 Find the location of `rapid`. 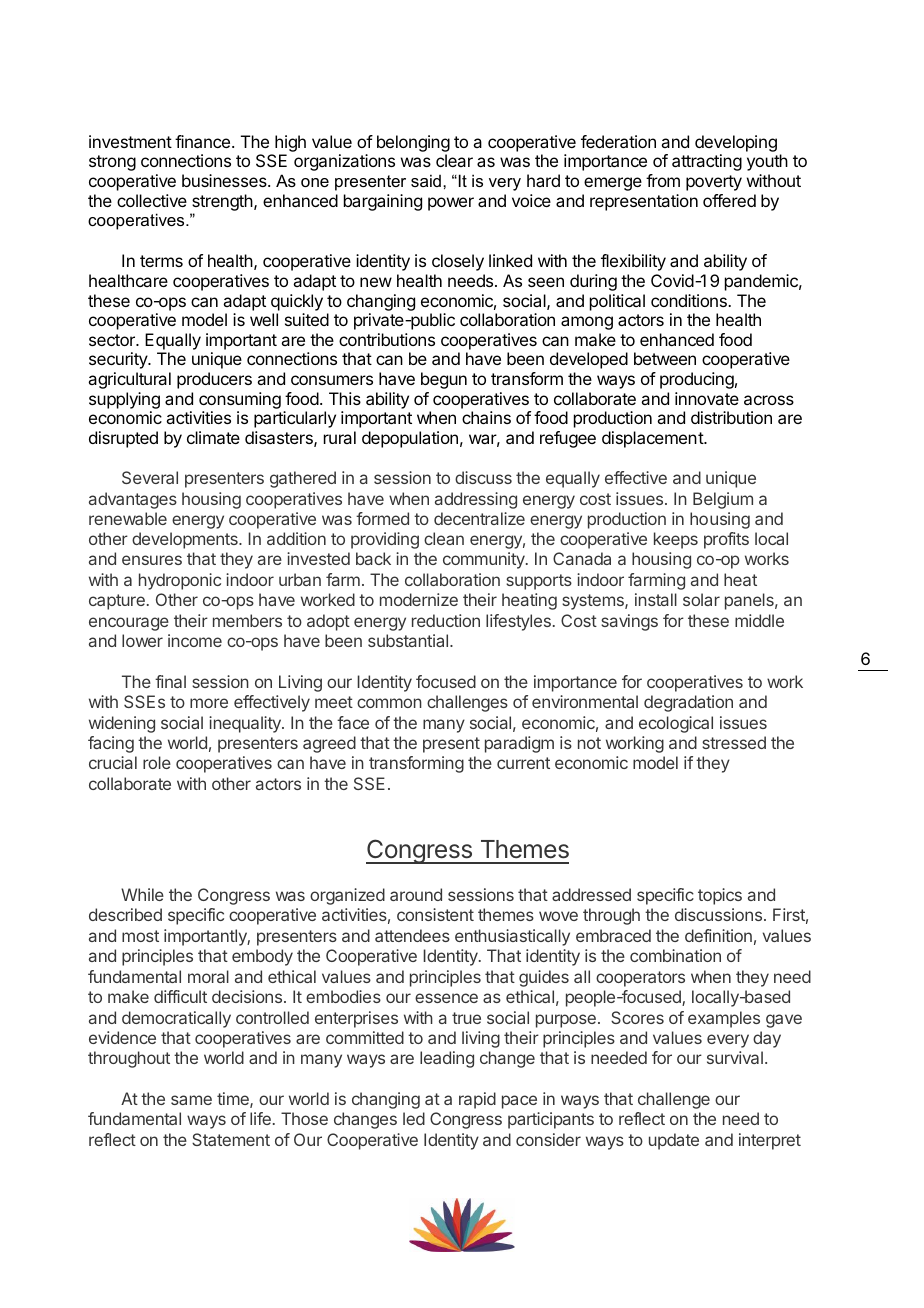

rapid is located at coordinates (477, 1100).
